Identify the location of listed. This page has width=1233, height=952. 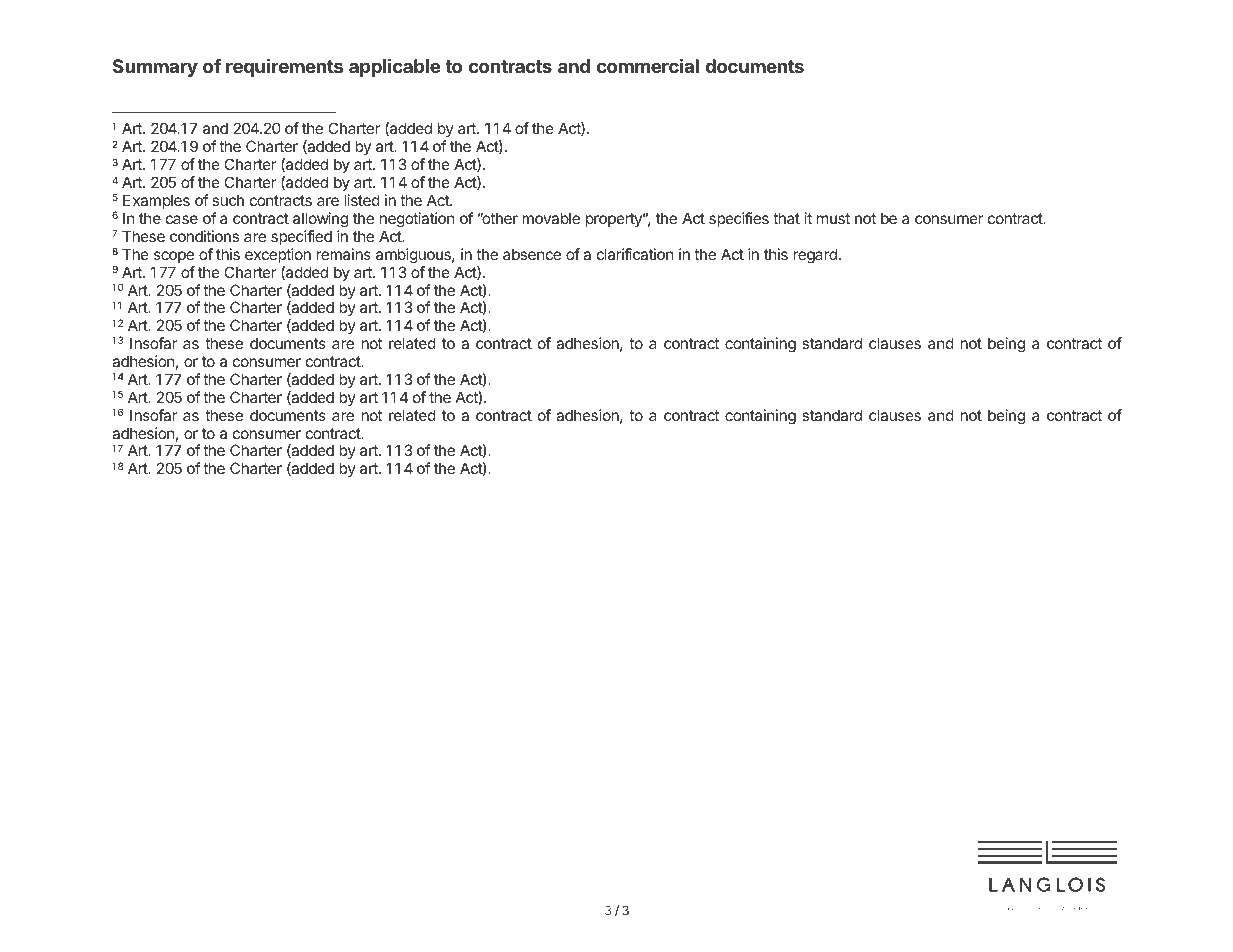
(362, 200).
